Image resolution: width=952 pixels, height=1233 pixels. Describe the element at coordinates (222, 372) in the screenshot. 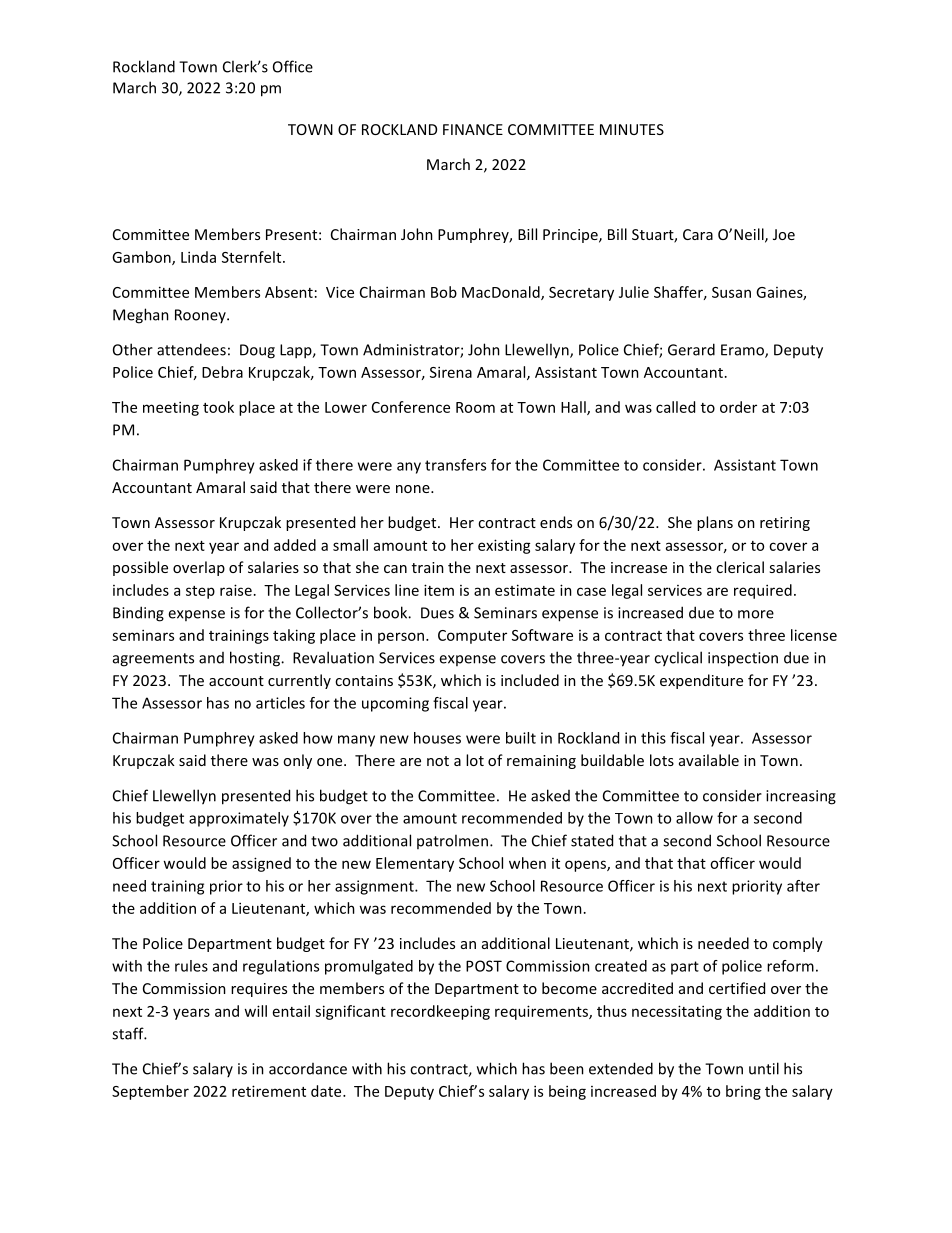

I see `Debra` at that location.
